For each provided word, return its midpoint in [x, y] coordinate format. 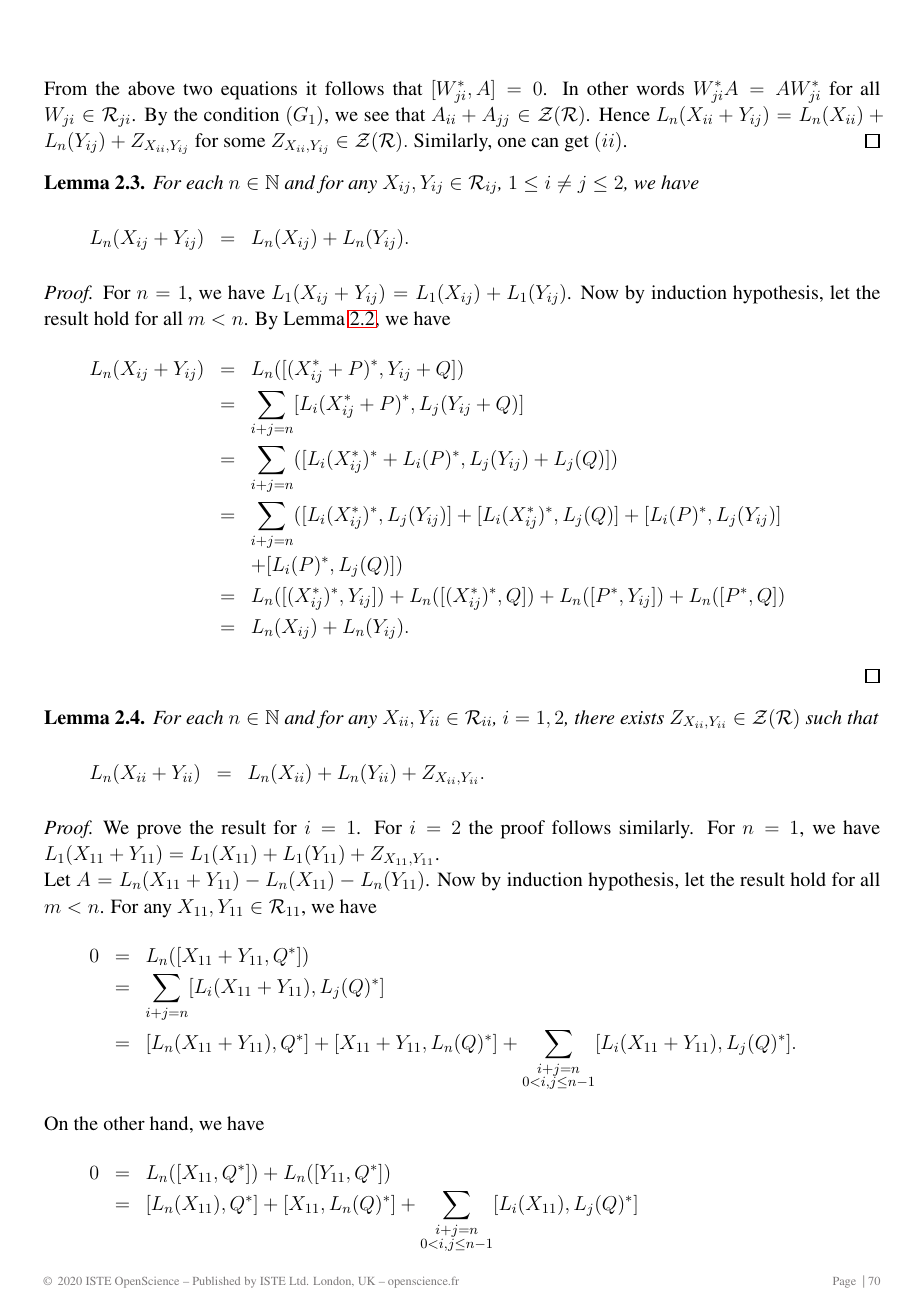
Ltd [299, 1281]
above [151, 88]
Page [844, 1282]
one [512, 142]
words [660, 88]
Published [216, 1281]
